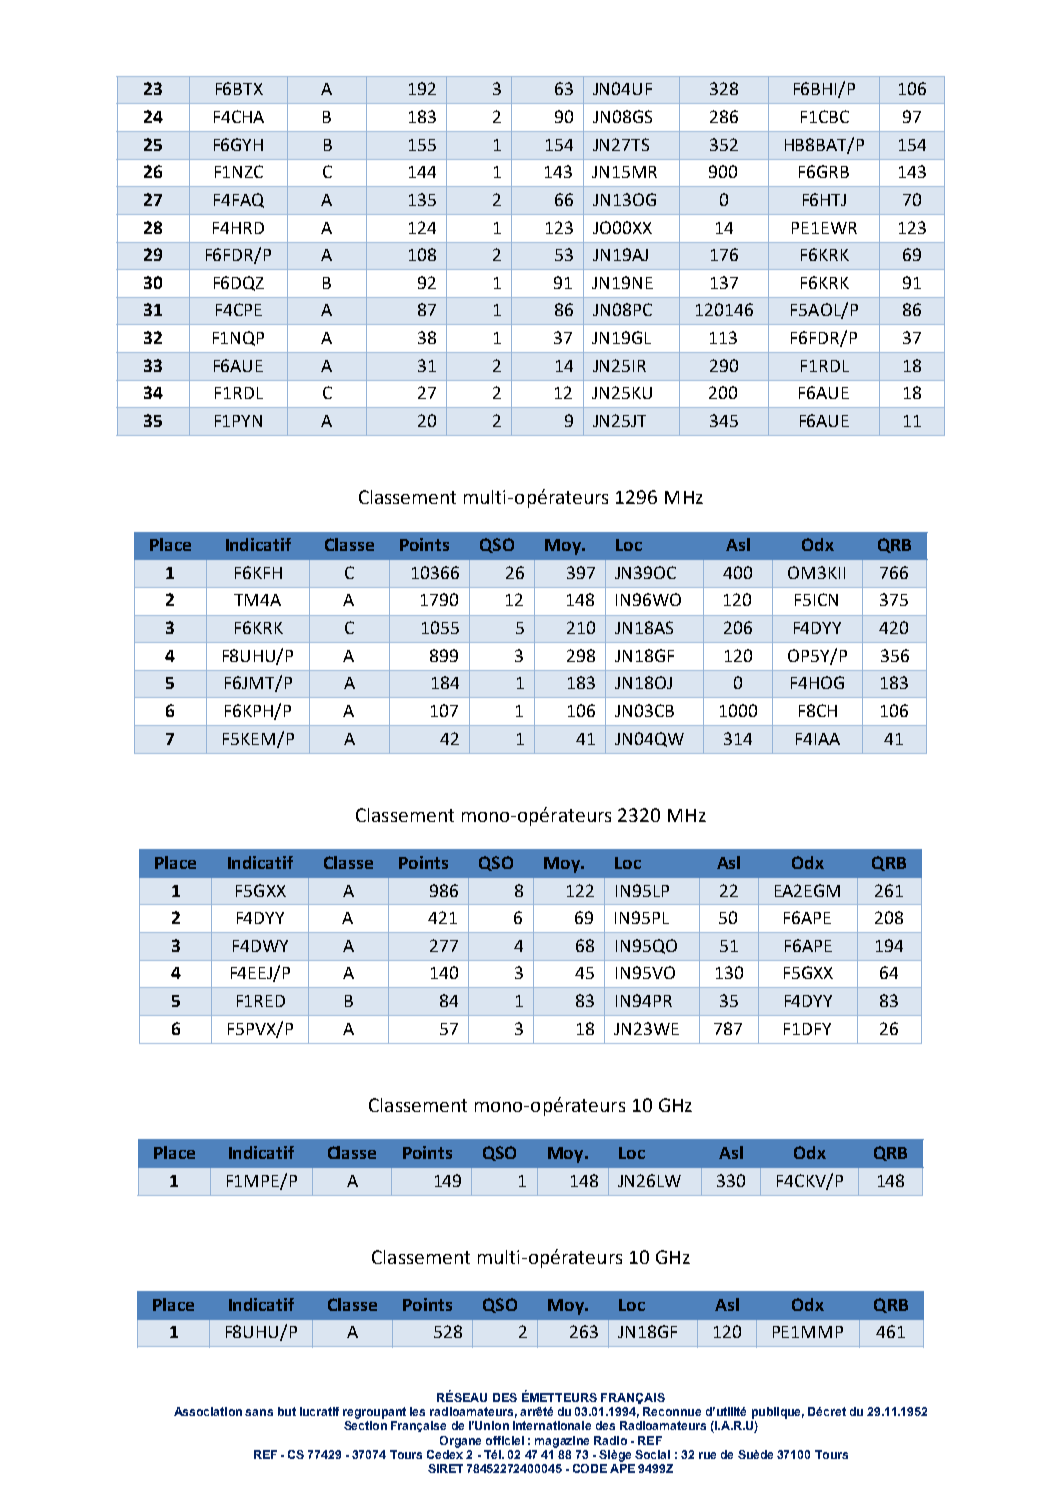  Describe the element at coordinates (417, 1411) in the document. I see `les` at that location.
